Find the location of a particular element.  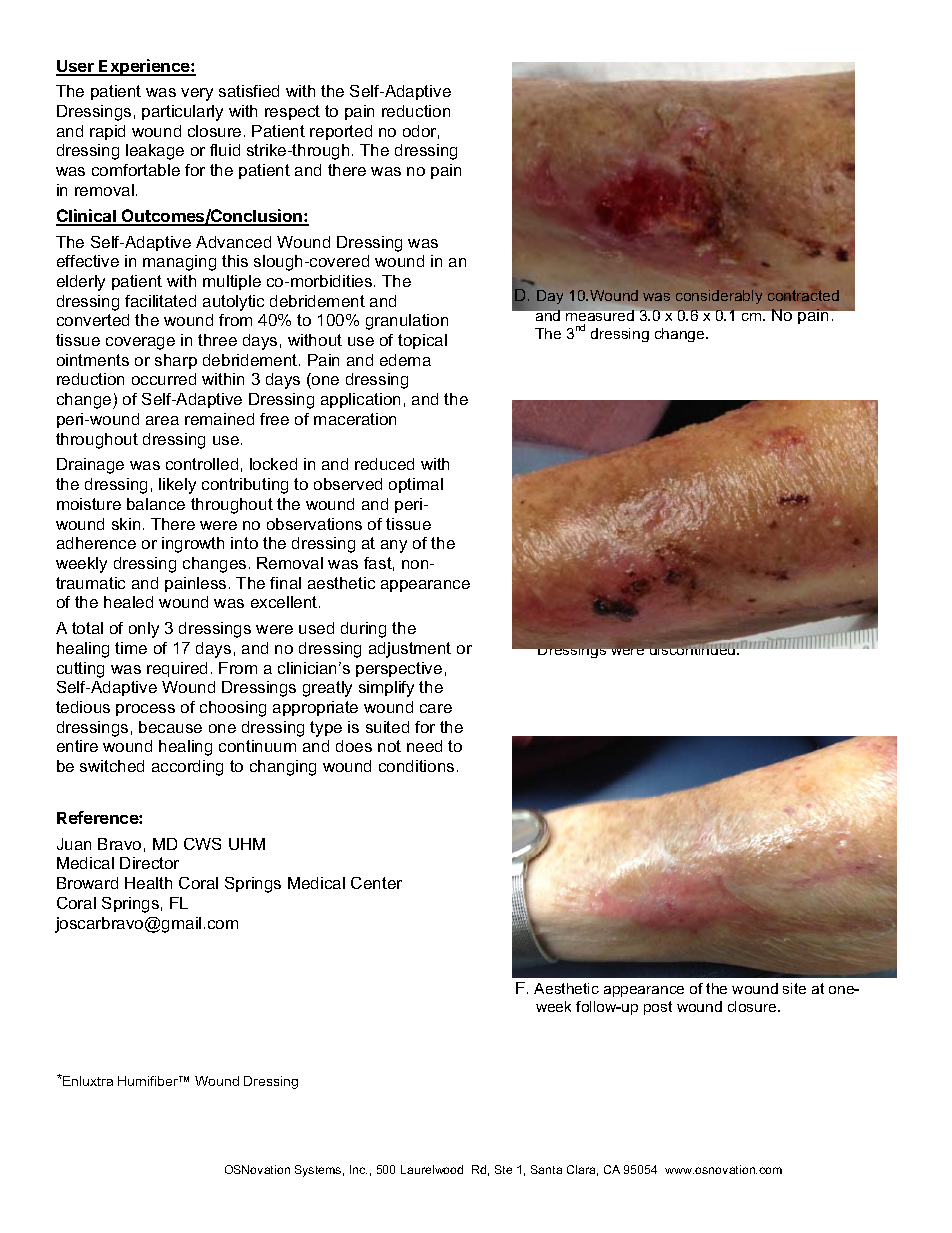

adjustment is located at coordinates (410, 650).
